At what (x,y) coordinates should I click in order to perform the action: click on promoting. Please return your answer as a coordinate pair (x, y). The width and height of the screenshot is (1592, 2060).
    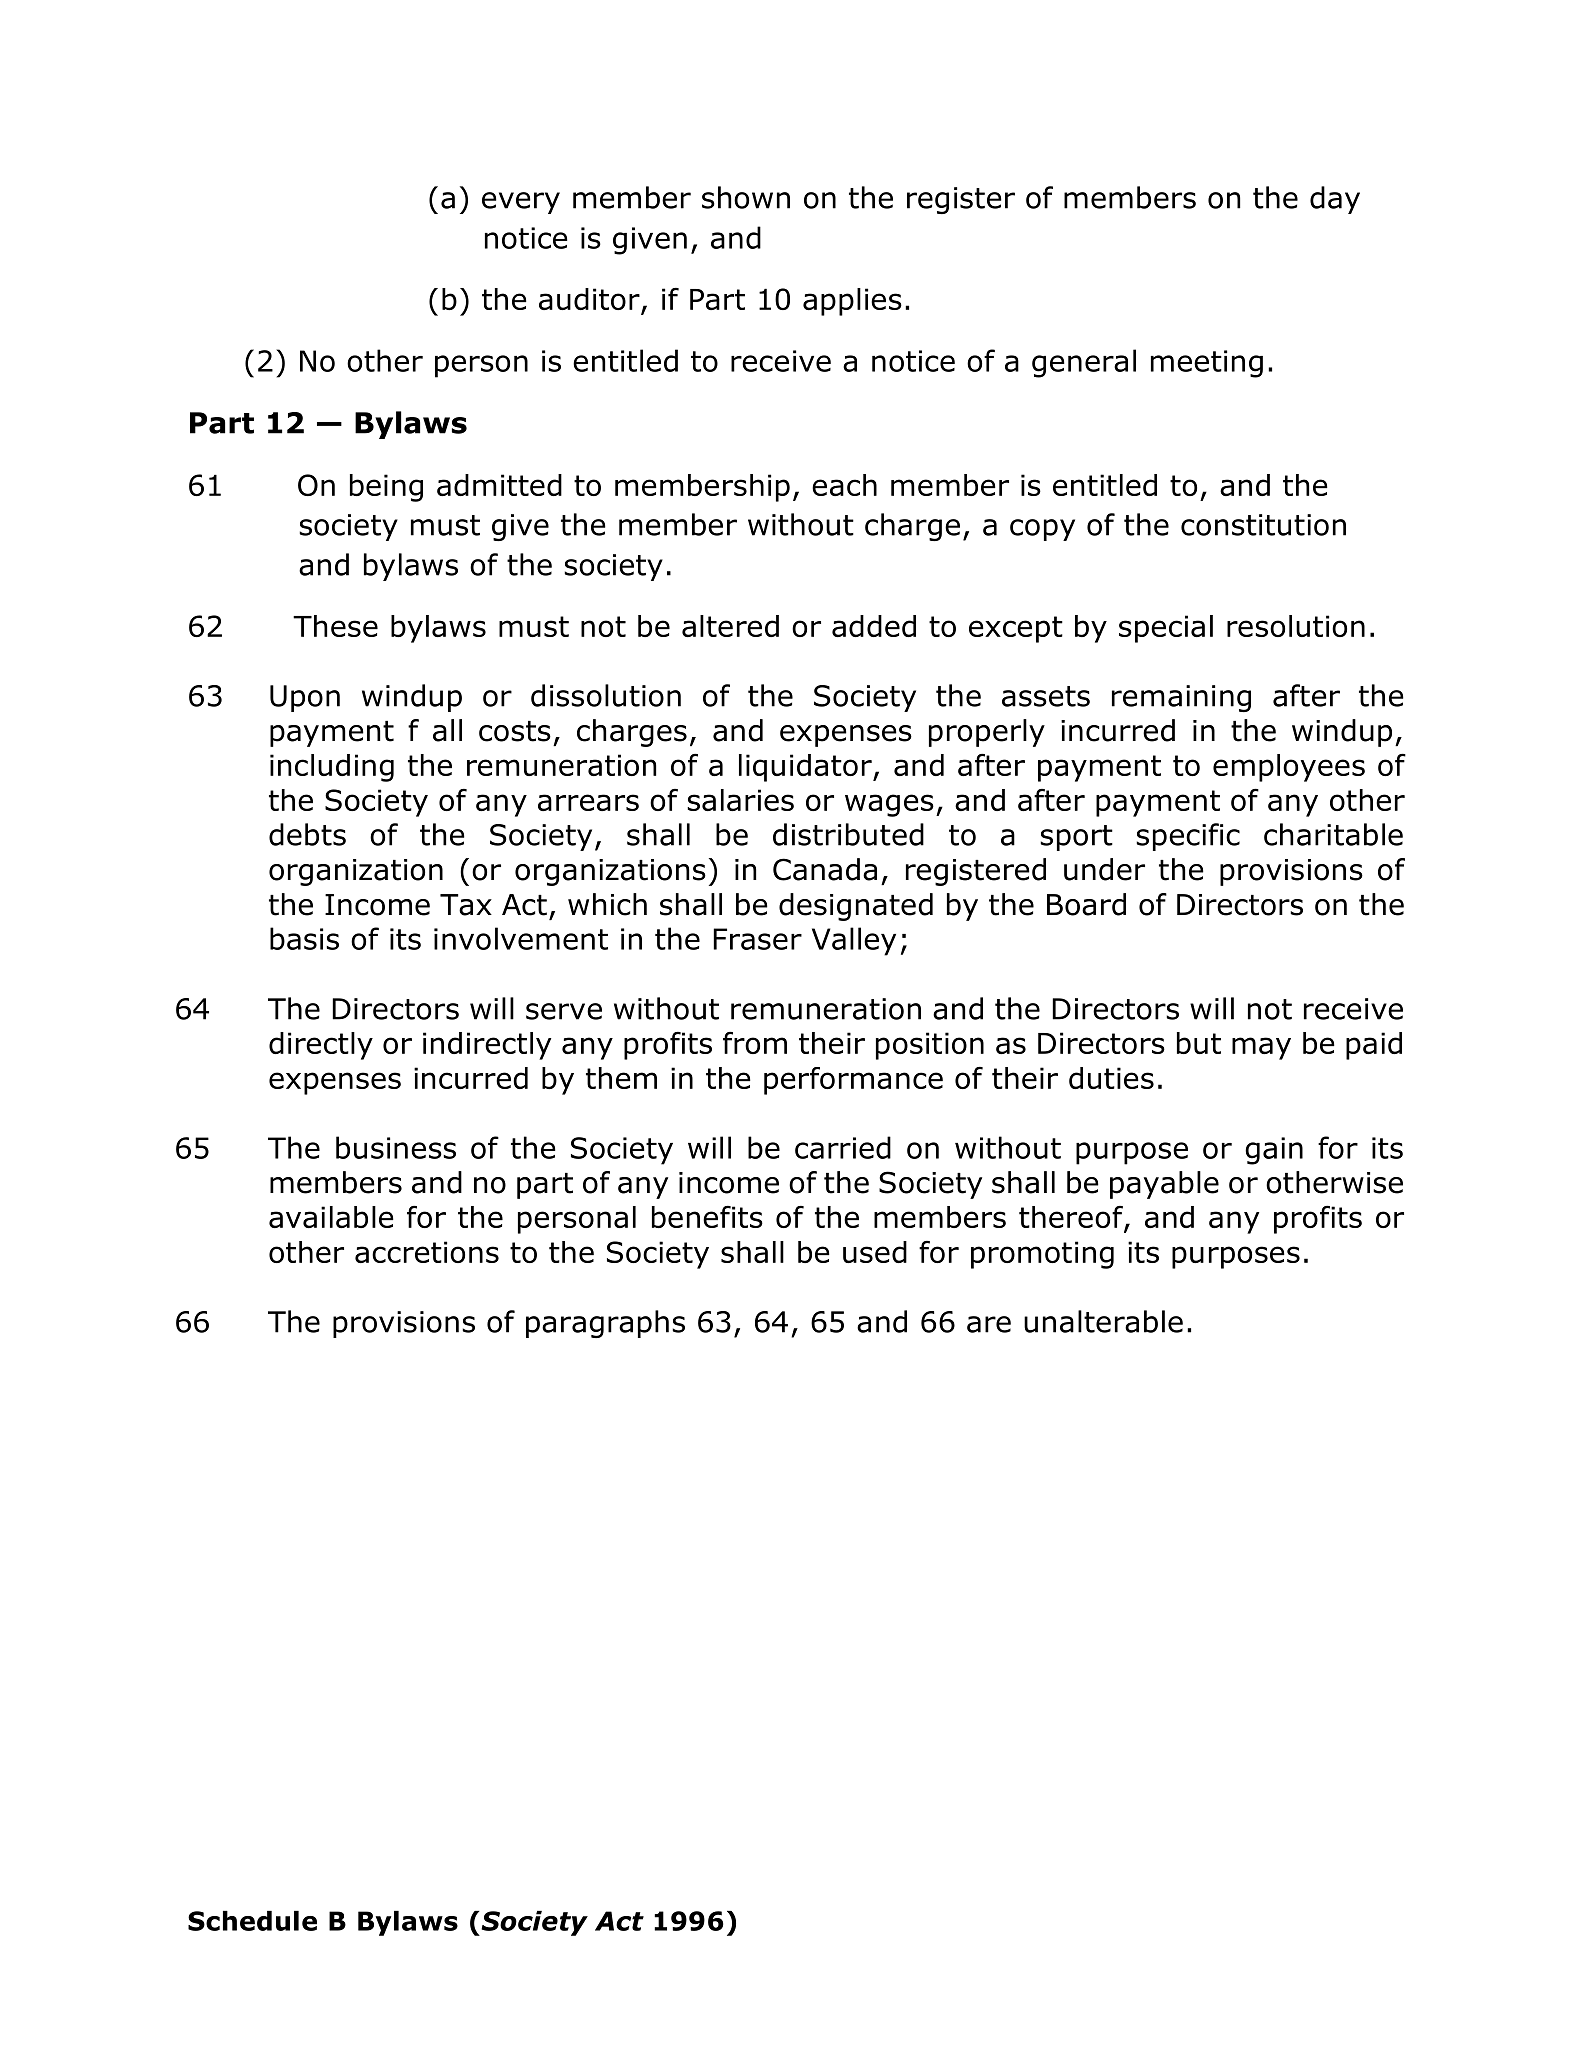
    Looking at the image, I should click on (1042, 1255).
